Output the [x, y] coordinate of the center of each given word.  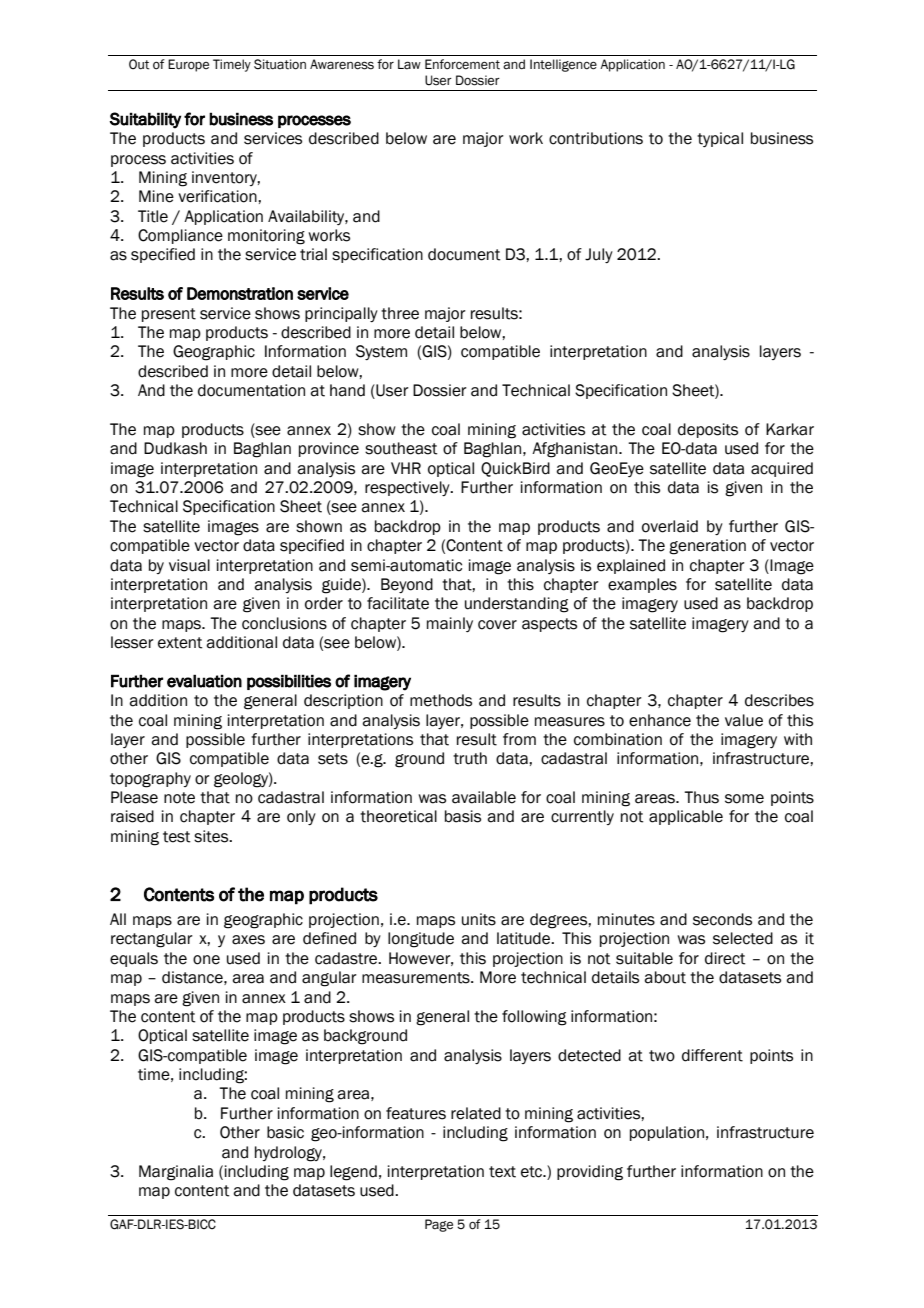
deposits [708, 430]
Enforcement [462, 64]
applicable [686, 817]
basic [285, 1132]
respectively [408, 488]
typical [720, 139]
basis [463, 816]
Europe [188, 65]
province [329, 449]
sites [212, 836]
